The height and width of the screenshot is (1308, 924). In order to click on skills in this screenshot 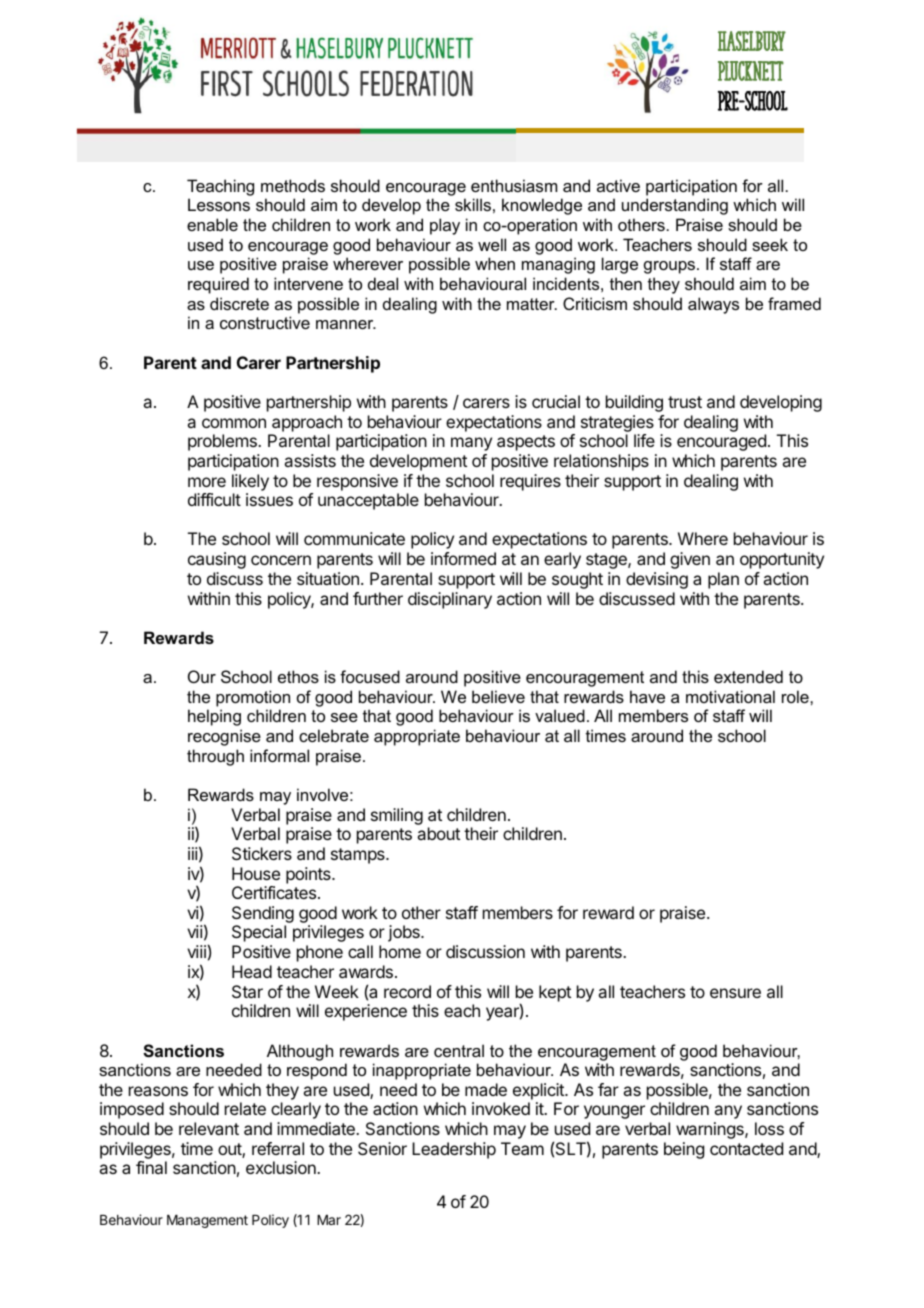, I will do `click(473, 204)`.
